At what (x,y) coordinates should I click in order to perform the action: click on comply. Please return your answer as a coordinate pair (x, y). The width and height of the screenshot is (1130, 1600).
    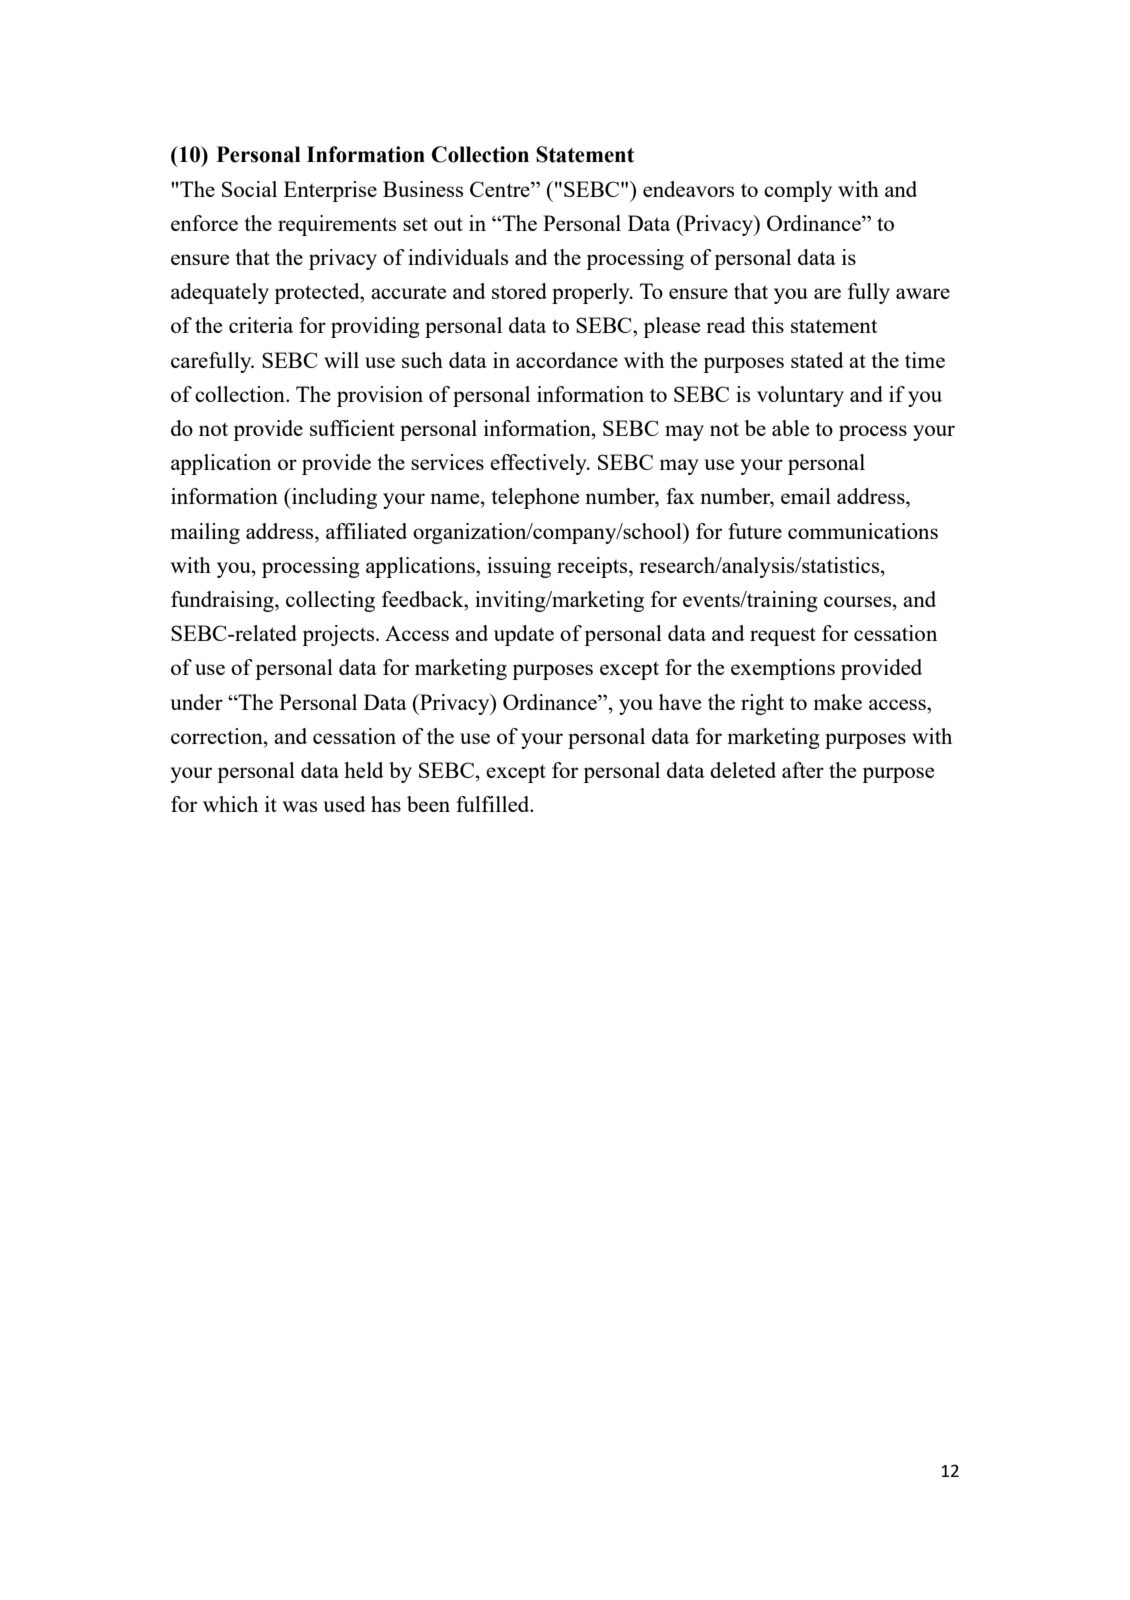
    Looking at the image, I should click on (798, 191).
